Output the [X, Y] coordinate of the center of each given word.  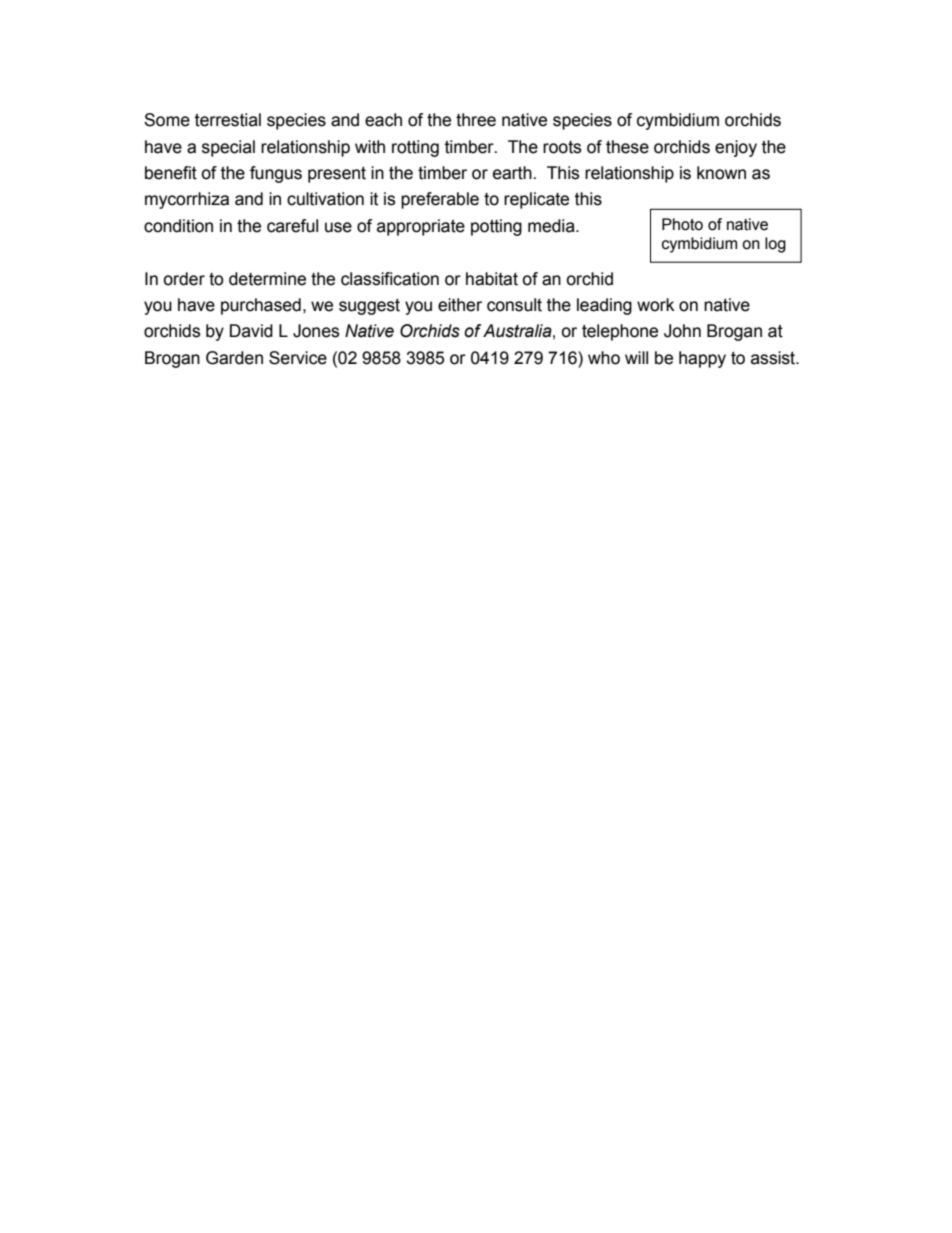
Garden [234, 358]
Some [167, 120]
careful [292, 226]
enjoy [736, 148]
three [476, 120]
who [604, 358]
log [775, 245]
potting [496, 227]
